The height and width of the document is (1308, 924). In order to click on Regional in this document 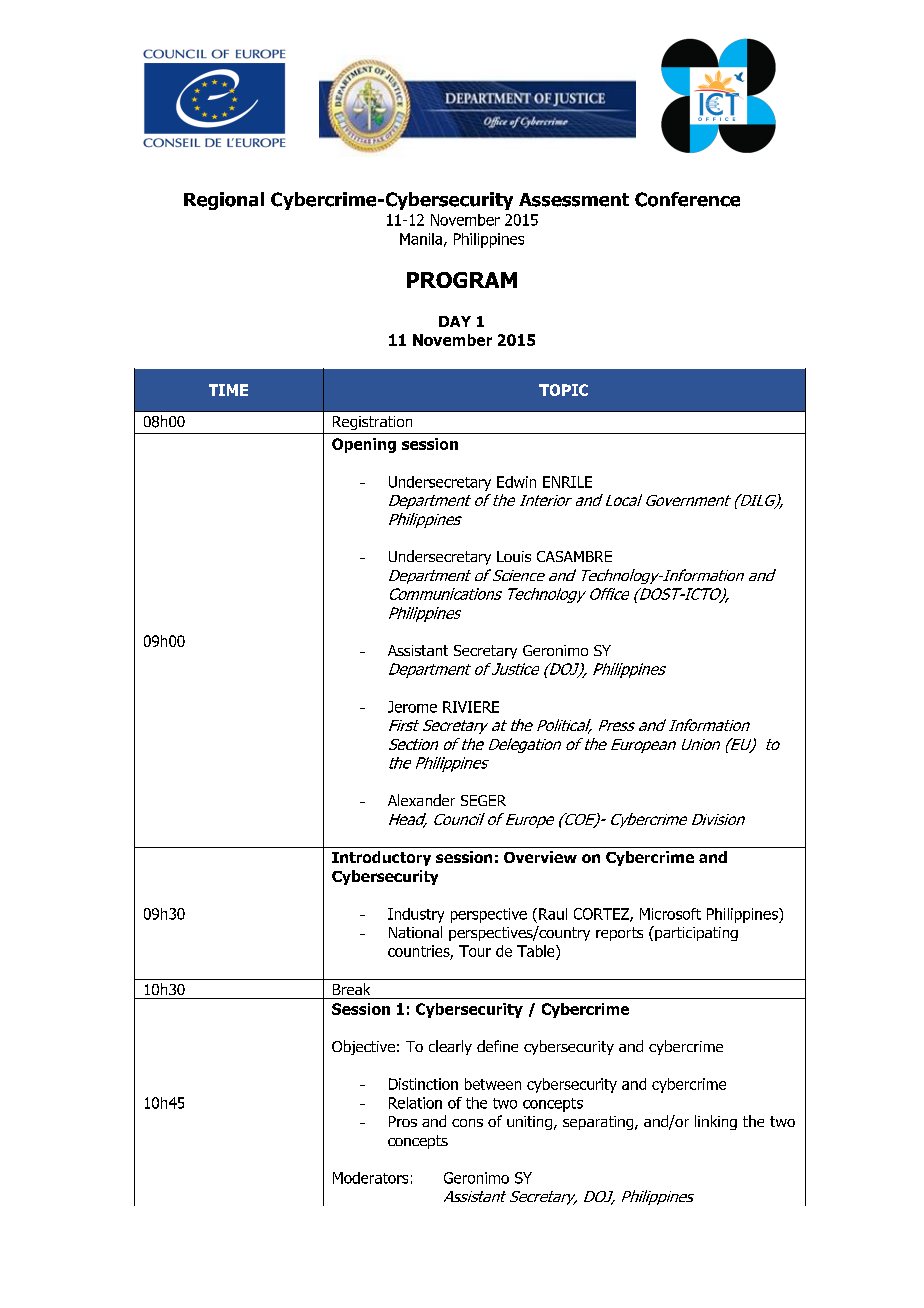, I will do `click(224, 201)`.
